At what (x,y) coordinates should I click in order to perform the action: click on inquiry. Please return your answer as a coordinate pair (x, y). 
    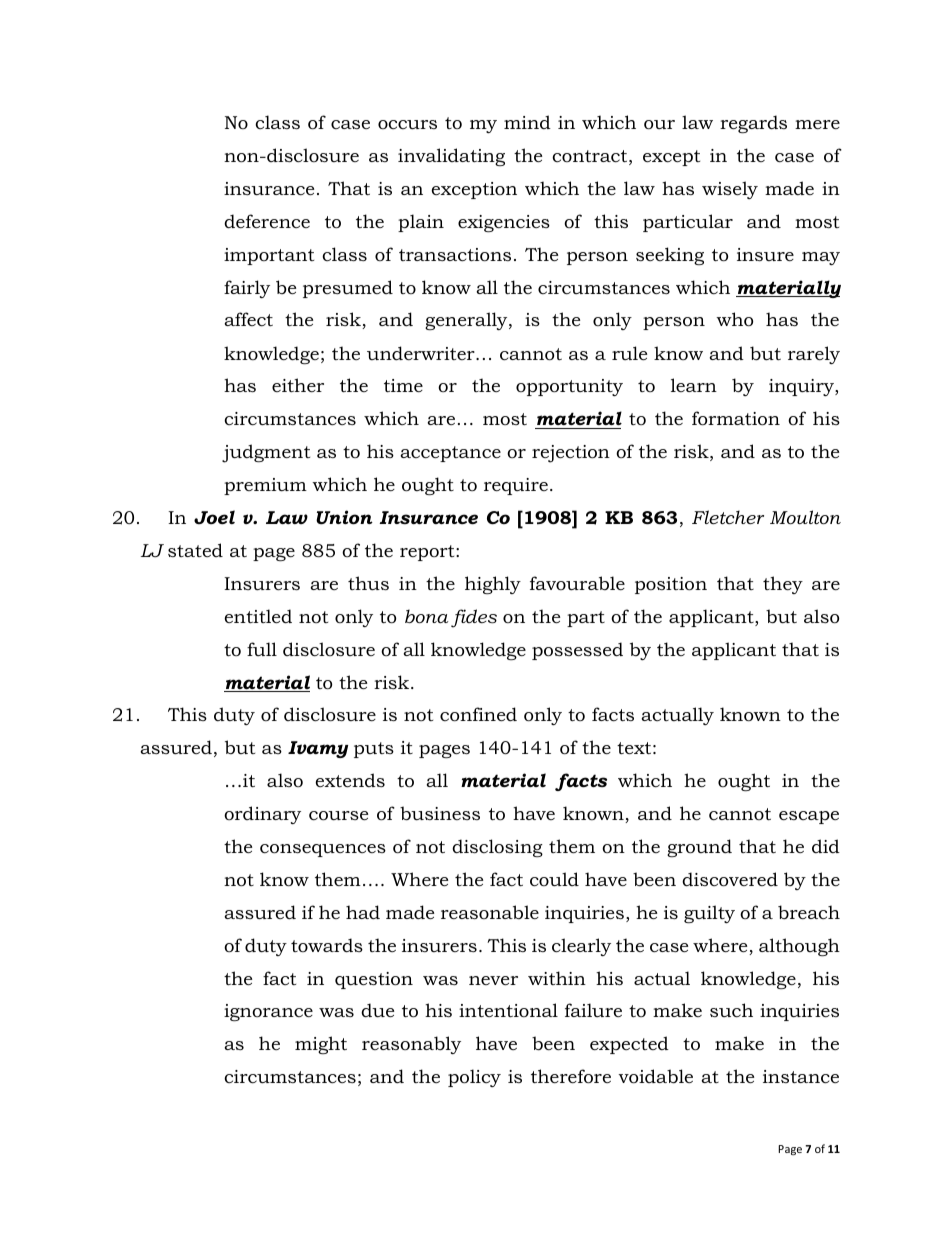
    Looking at the image, I should click on (802, 387).
